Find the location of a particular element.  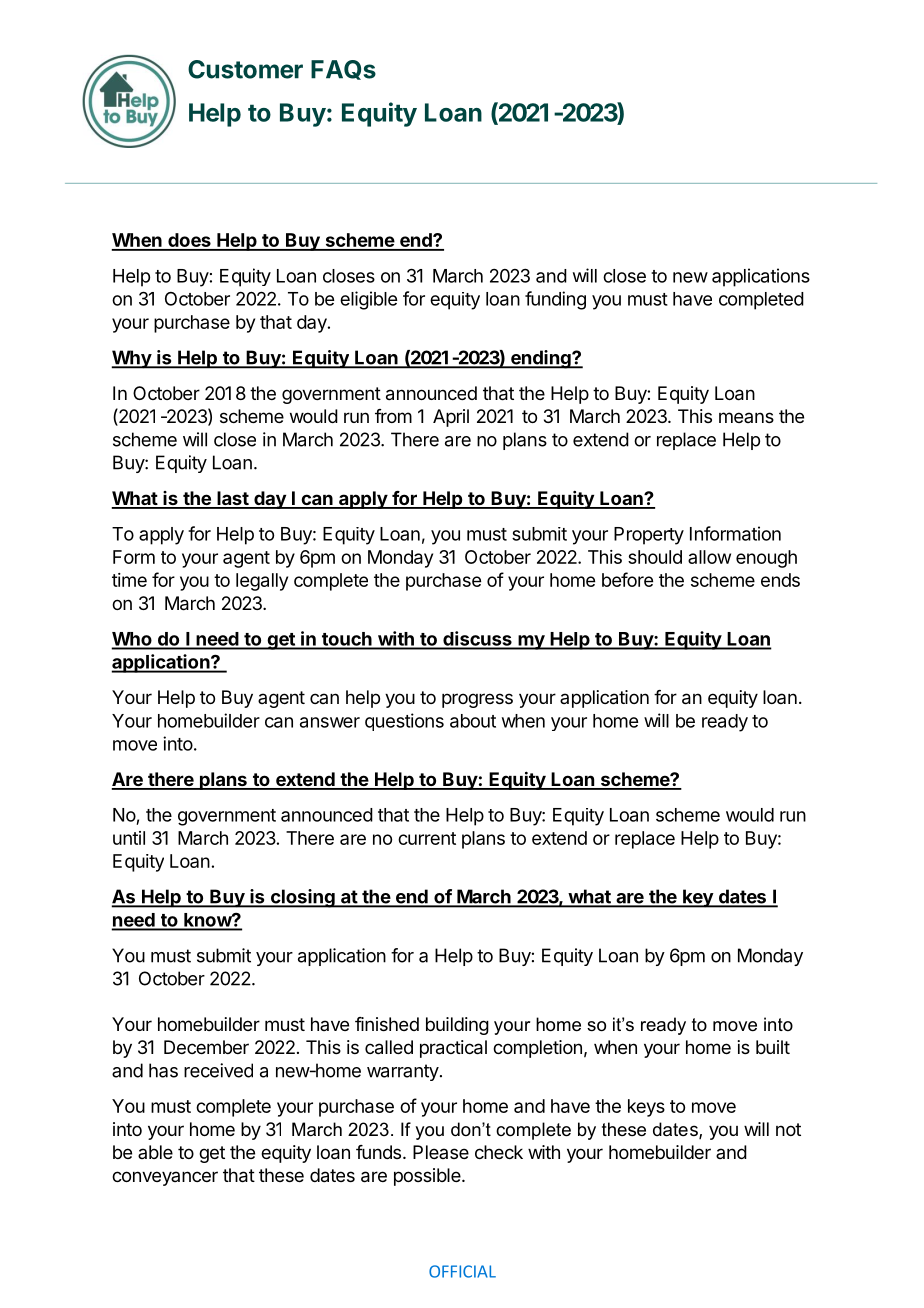

able is located at coordinates (155, 1152).
